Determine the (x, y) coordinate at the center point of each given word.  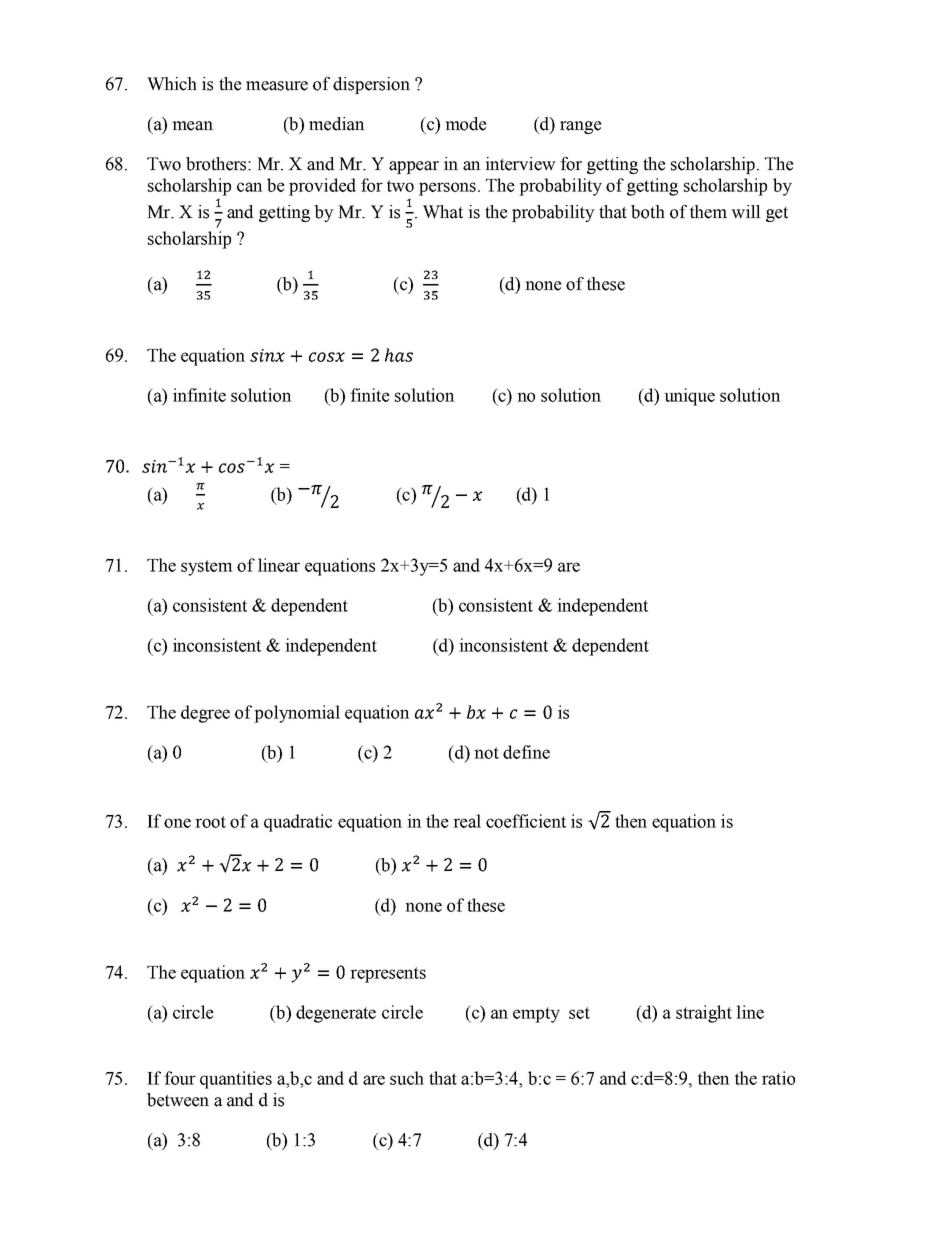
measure (277, 86)
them (708, 212)
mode (466, 124)
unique (689, 397)
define (526, 752)
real (467, 821)
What (443, 212)
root (210, 822)
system (207, 568)
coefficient (526, 821)
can (250, 187)
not (486, 753)
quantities (236, 1080)
